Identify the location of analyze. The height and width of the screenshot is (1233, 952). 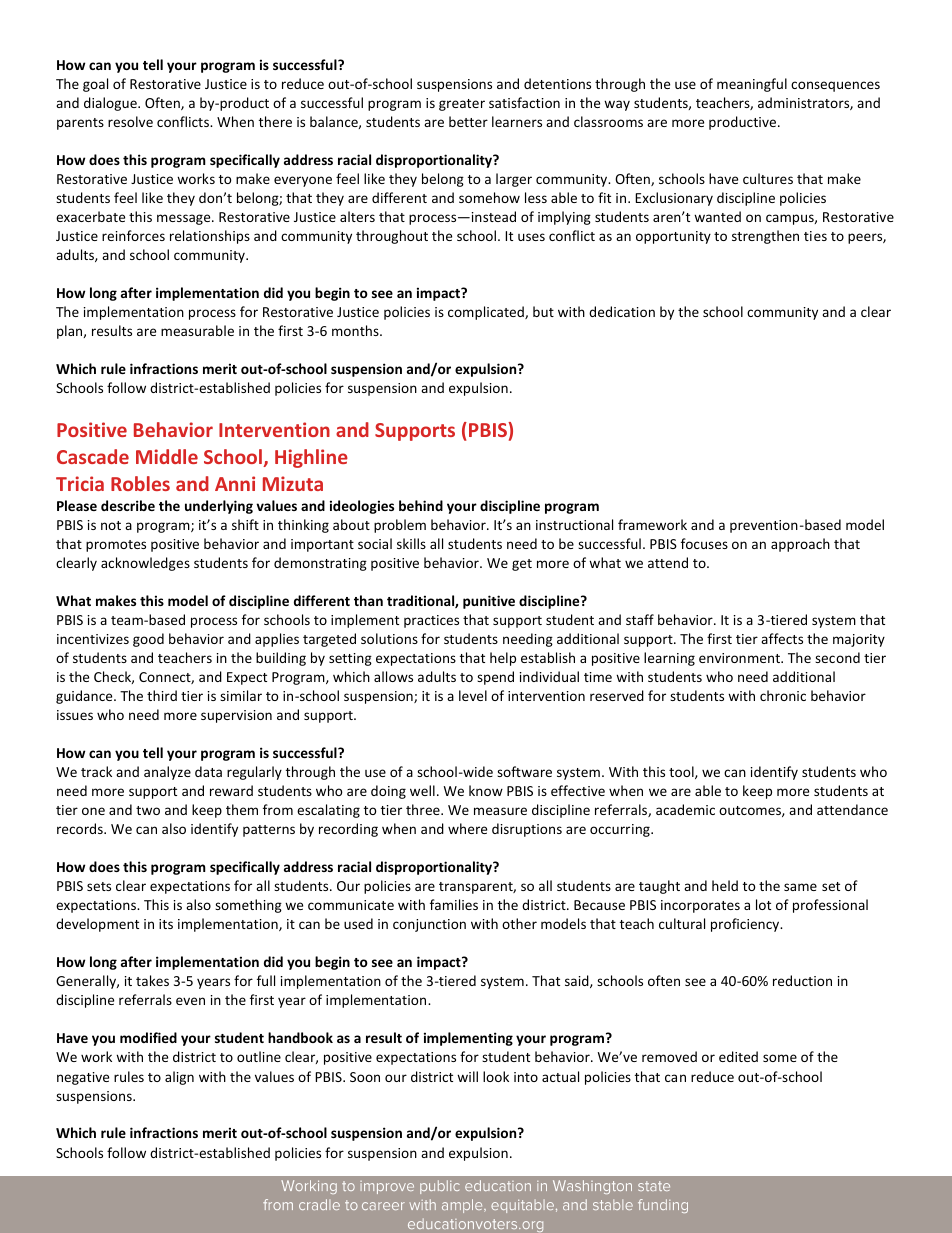
(167, 773).
